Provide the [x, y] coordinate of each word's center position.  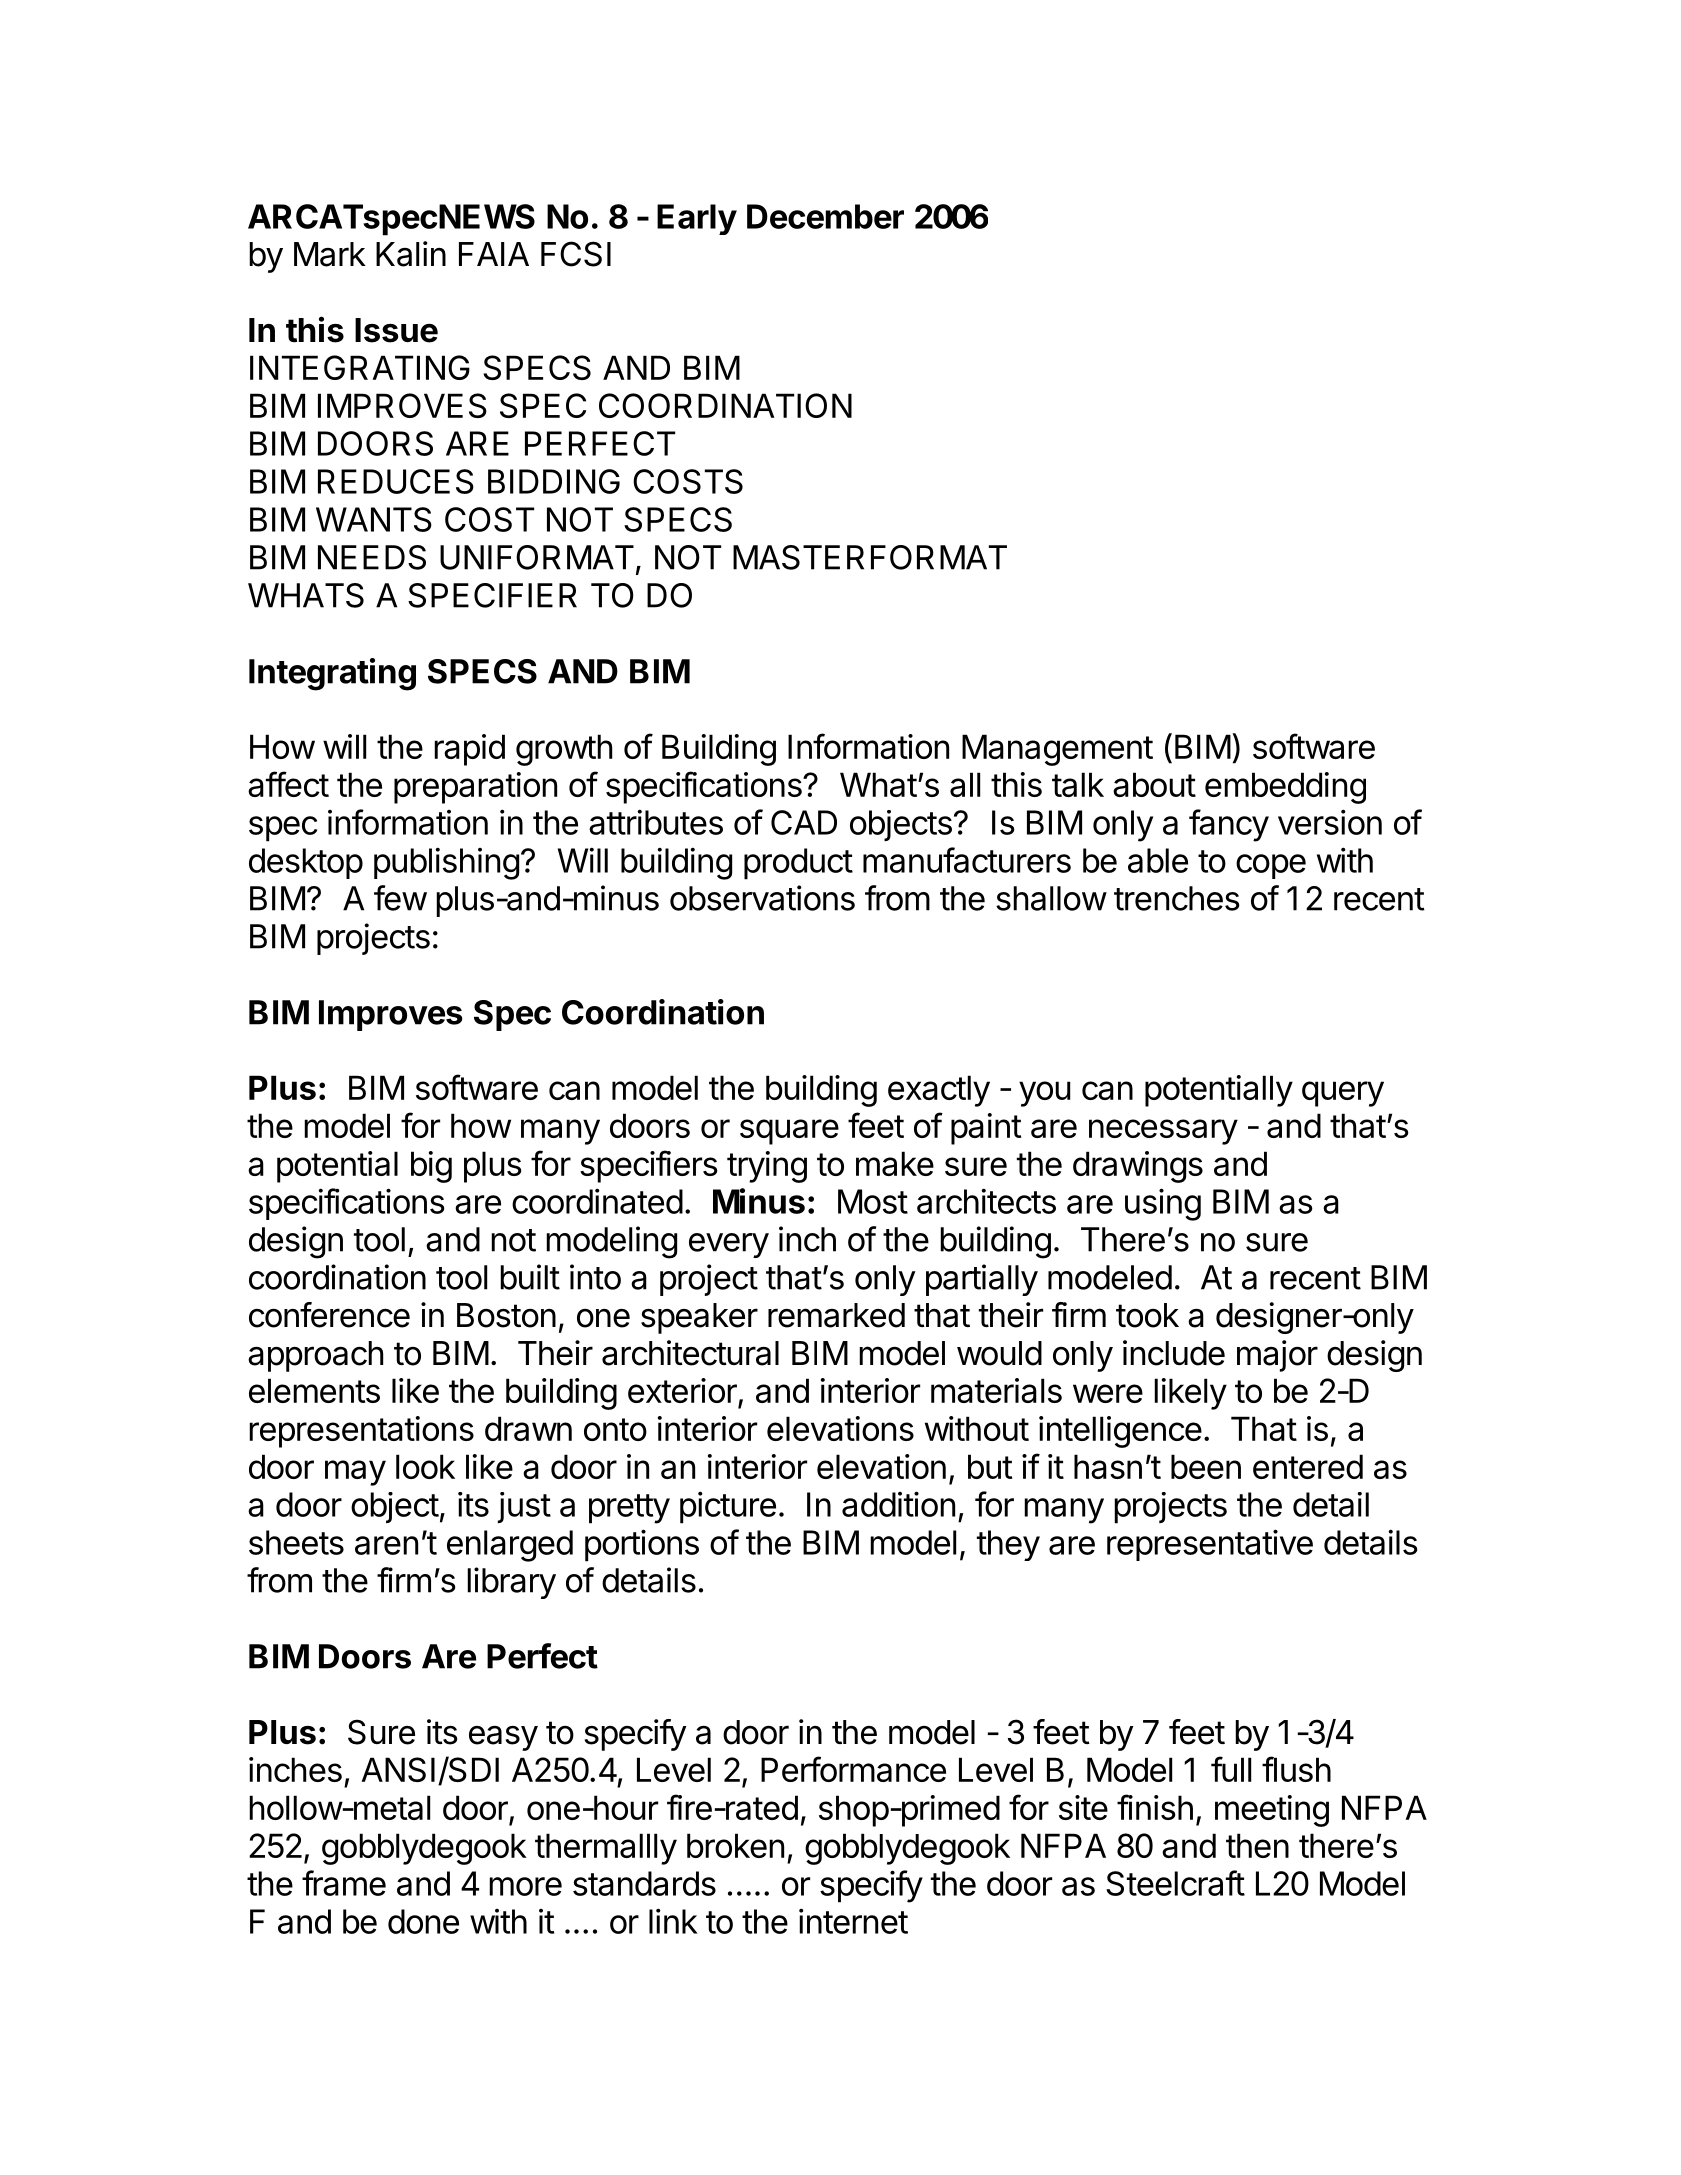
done [423, 1921]
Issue [396, 330]
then [1257, 1845]
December [825, 216]
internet [853, 1921]
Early [697, 219]
